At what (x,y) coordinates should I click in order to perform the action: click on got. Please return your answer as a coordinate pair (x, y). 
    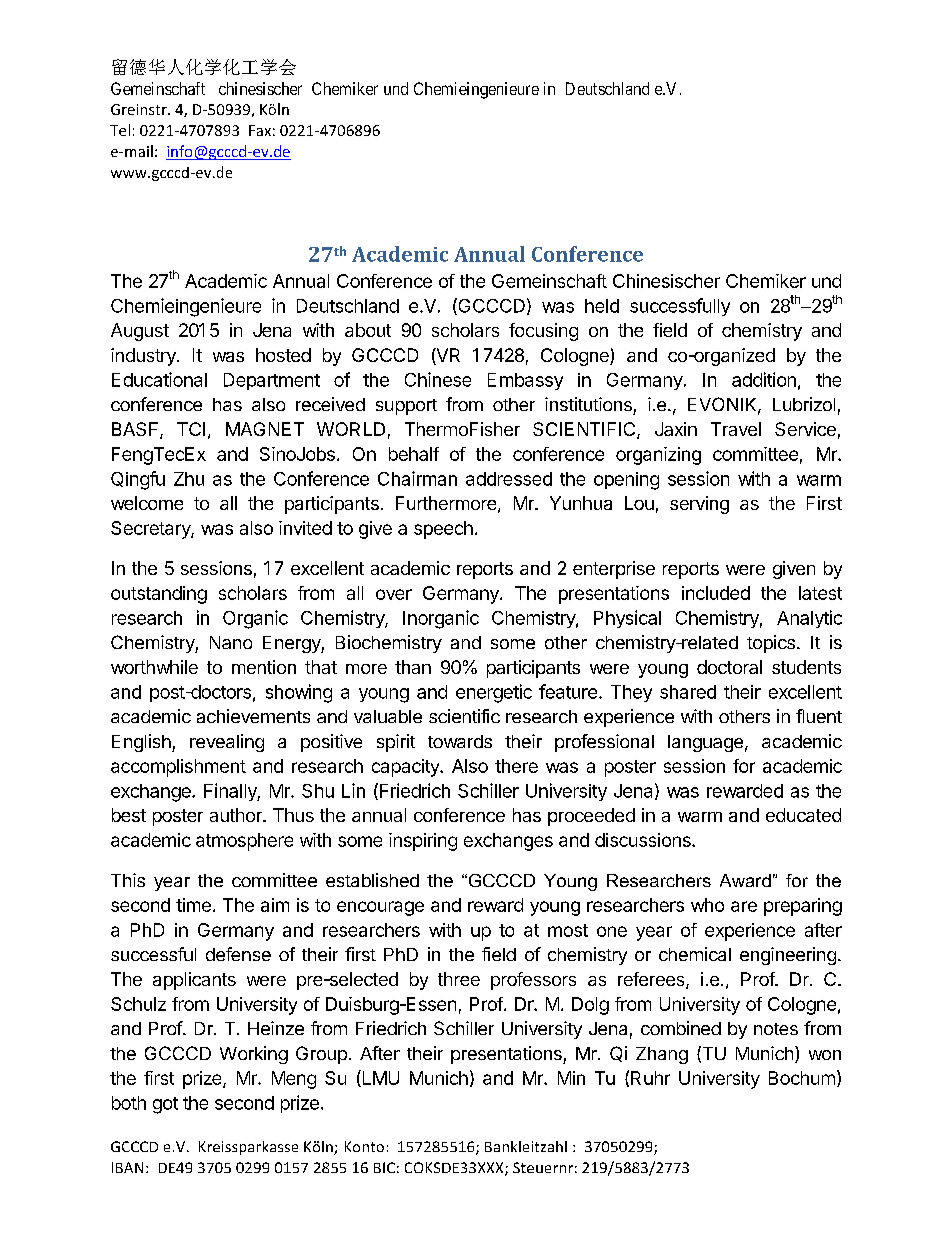
    Looking at the image, I should click on (165, 1105).
